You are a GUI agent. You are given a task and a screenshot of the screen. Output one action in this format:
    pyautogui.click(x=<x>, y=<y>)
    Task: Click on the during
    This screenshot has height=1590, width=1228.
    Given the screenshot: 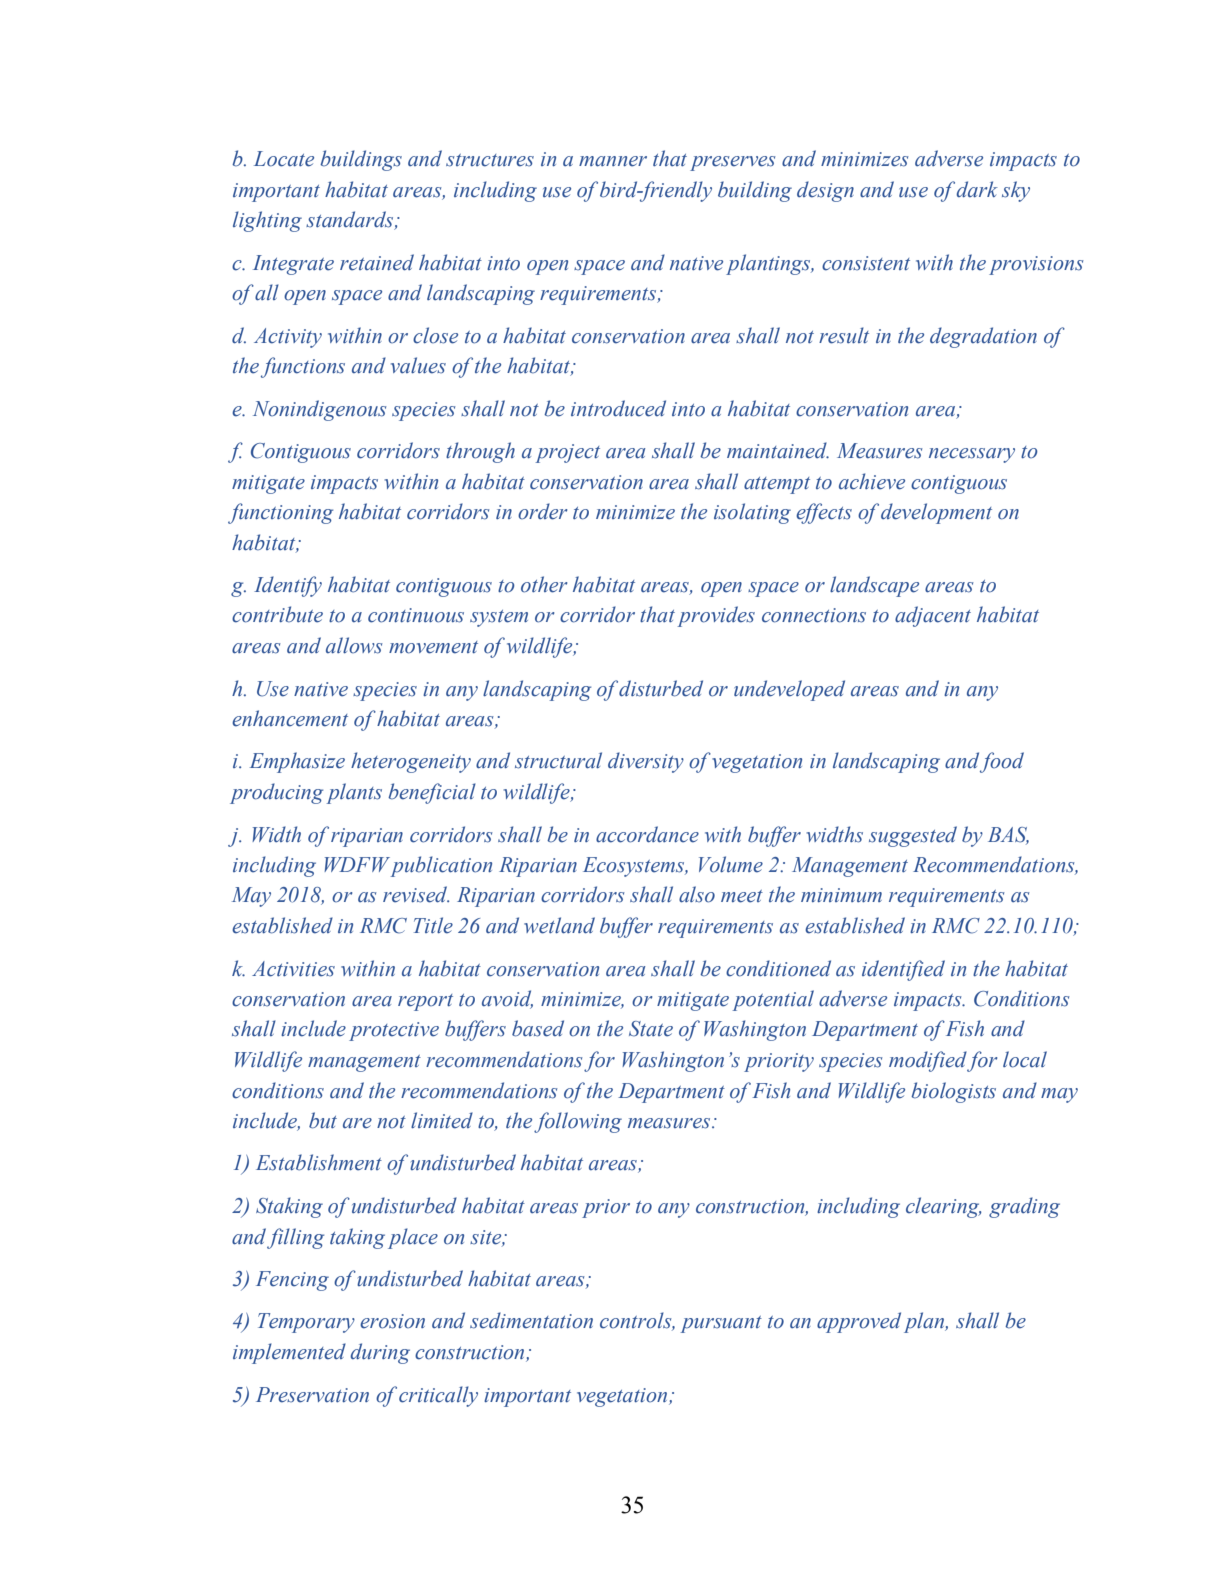 What is the action you would take?
    pyautogui.click(x=380, y=1353)
